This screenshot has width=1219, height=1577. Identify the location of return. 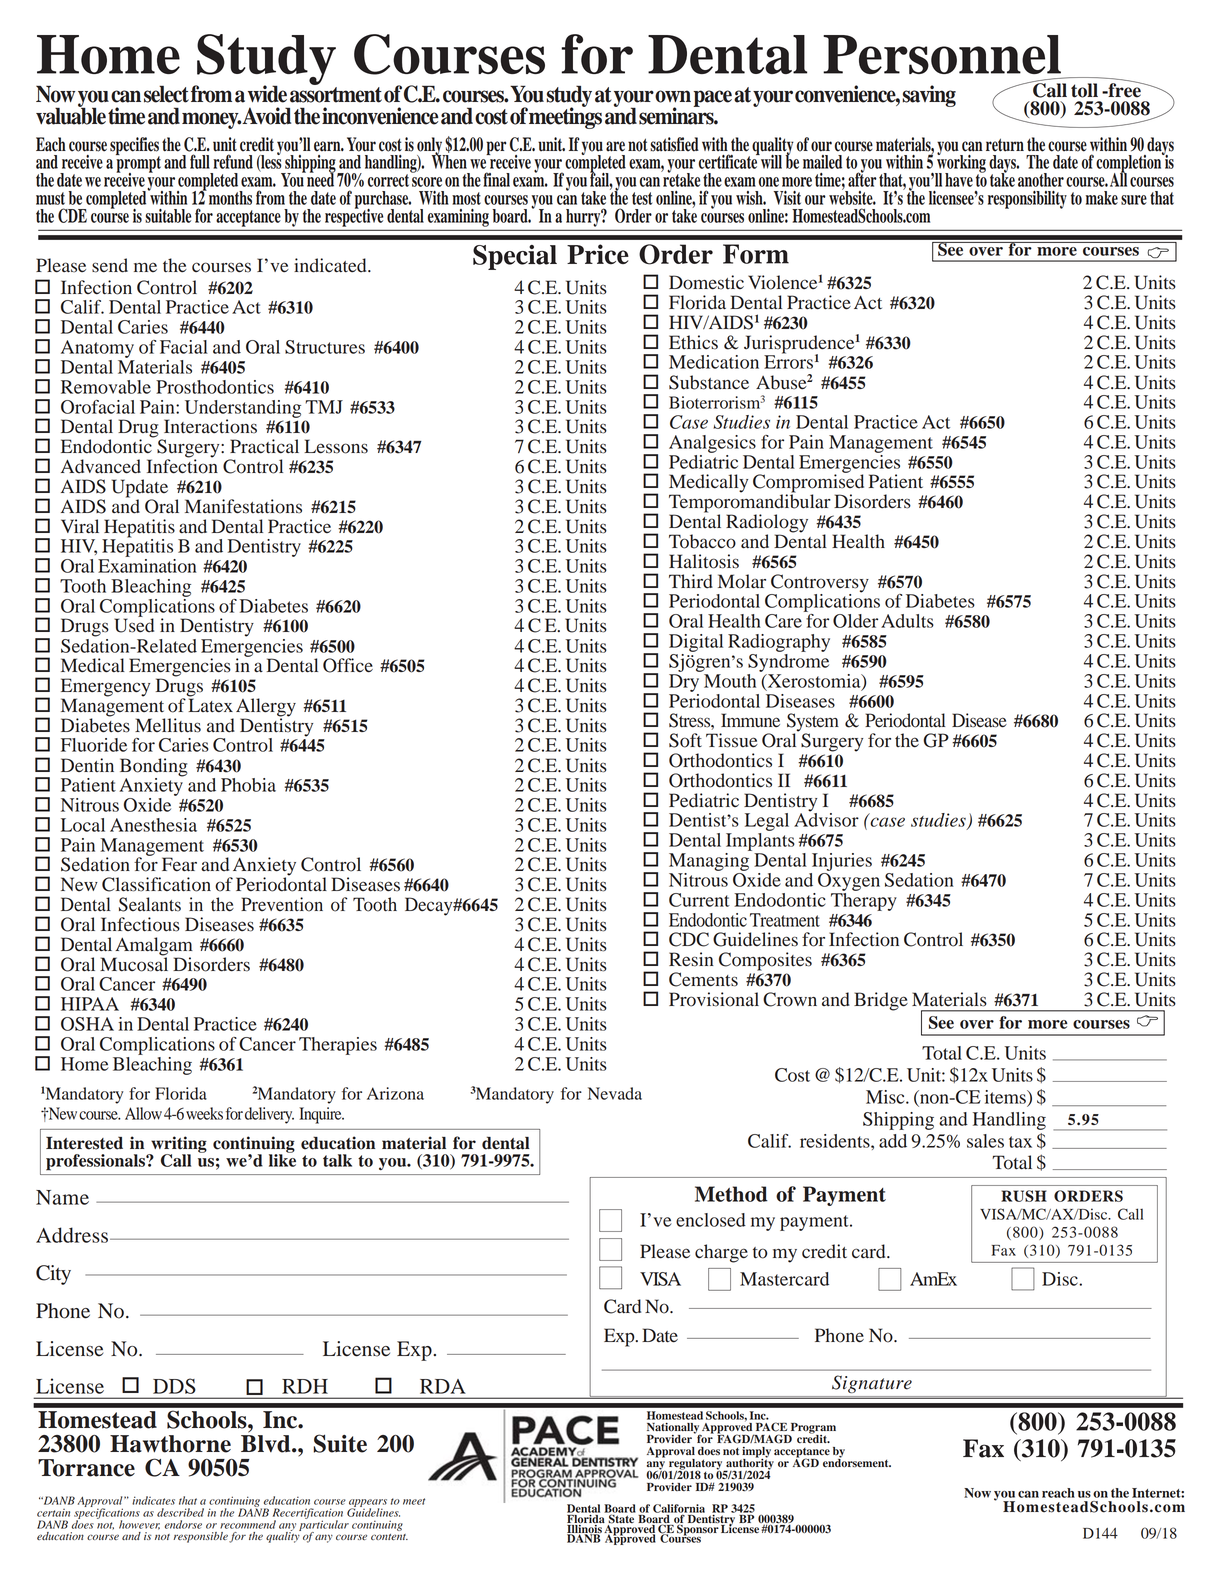
(1005, 145).
